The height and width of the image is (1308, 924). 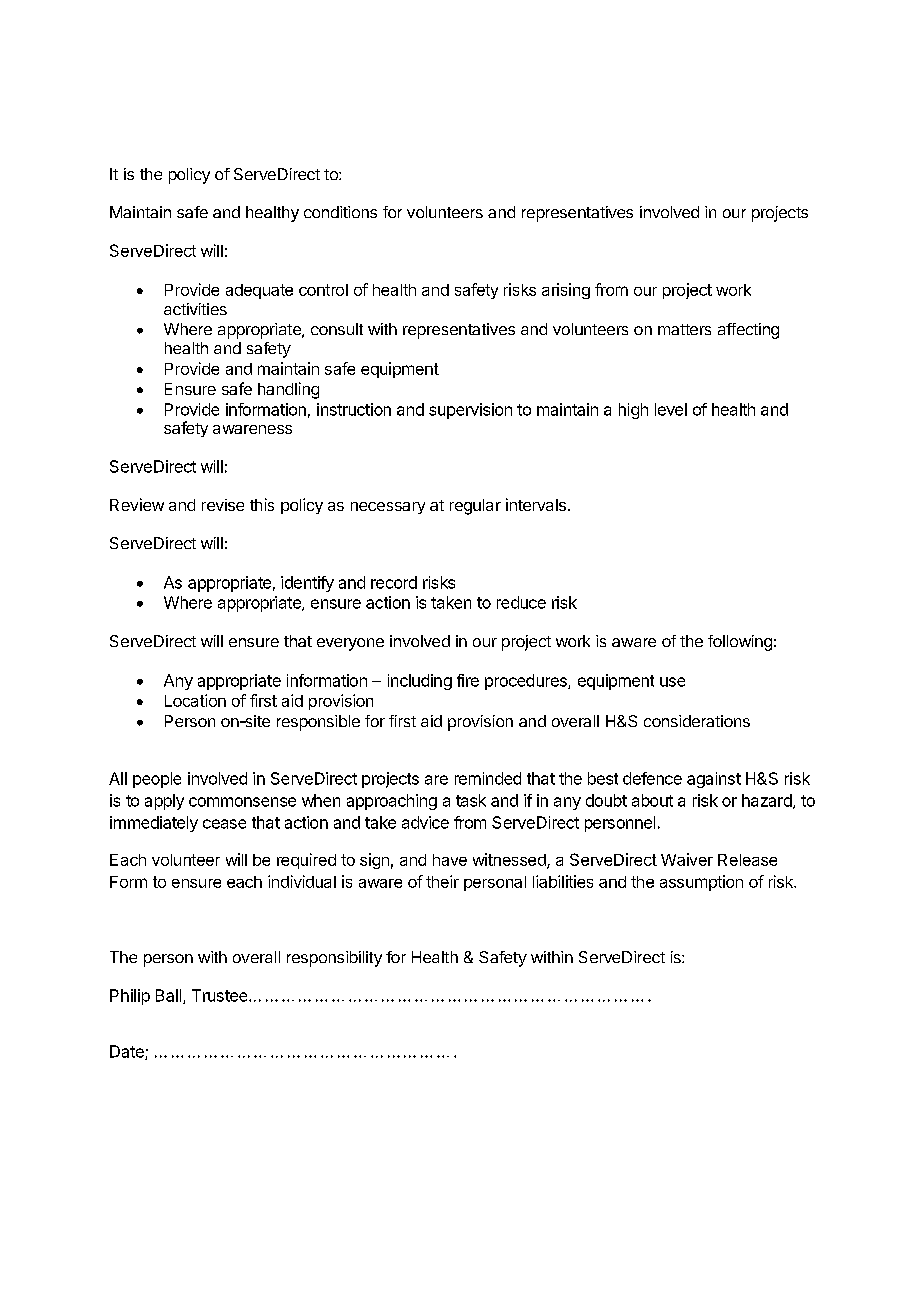 What do you see at coordinates (224, 824) in the image?
I see `cease` at bounding box center [224, 824].
